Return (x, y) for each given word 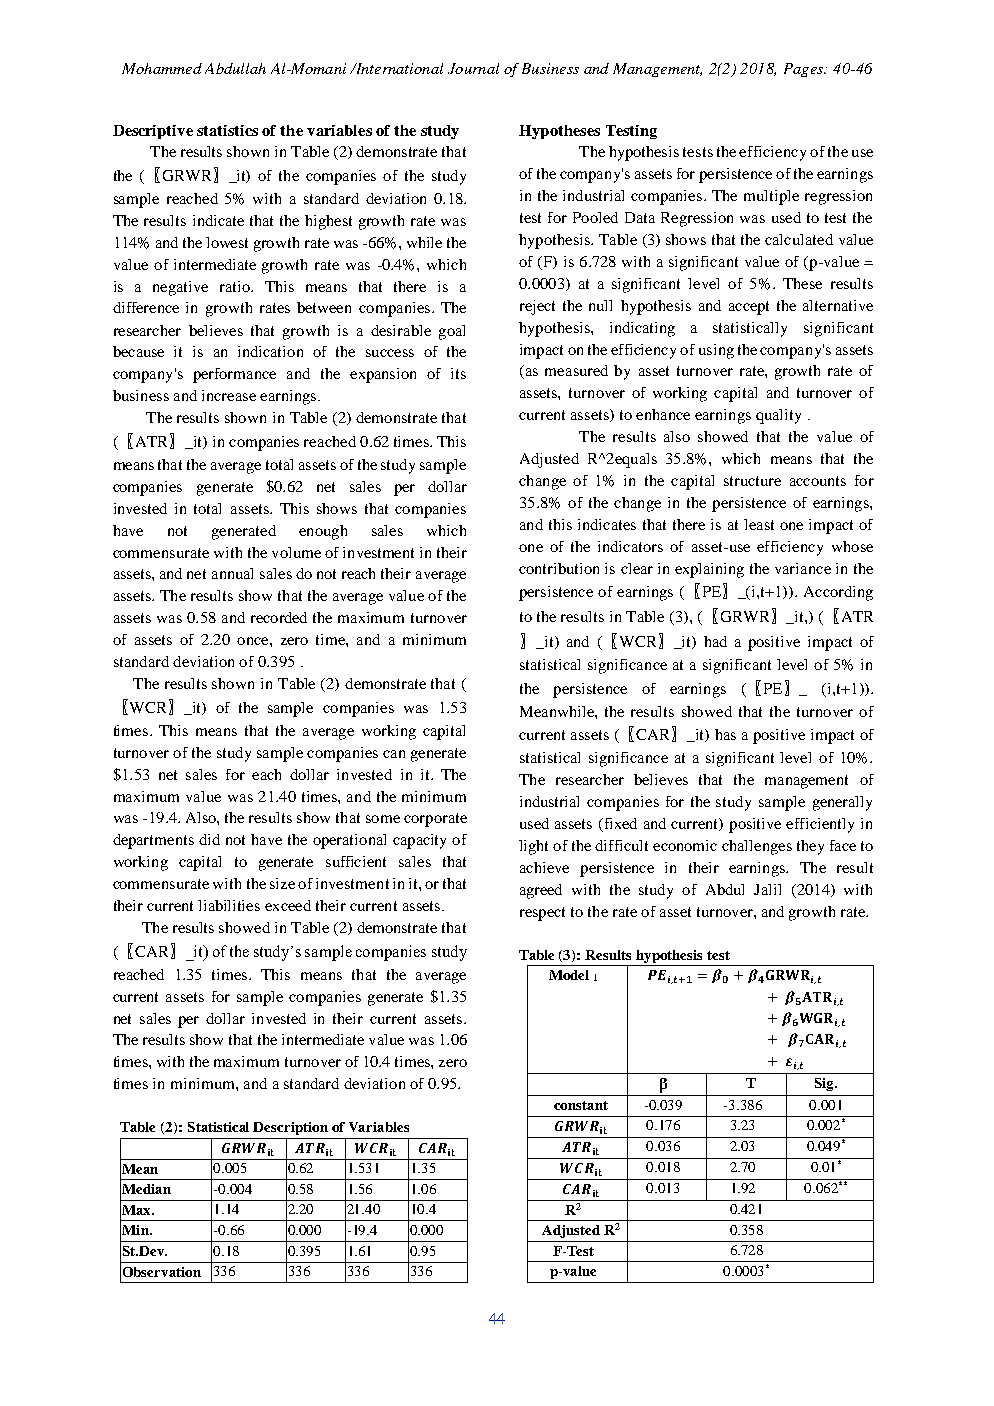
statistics (227, 130)
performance (234, 375)
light (533, 847)
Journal (473, 68)
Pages (804, 70)
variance (803, 568)
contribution (559, 568)
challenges (757, 847)
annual (232, 573)
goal (452, 332)
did (209, 839)
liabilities (229, 905)
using (716, 351)
